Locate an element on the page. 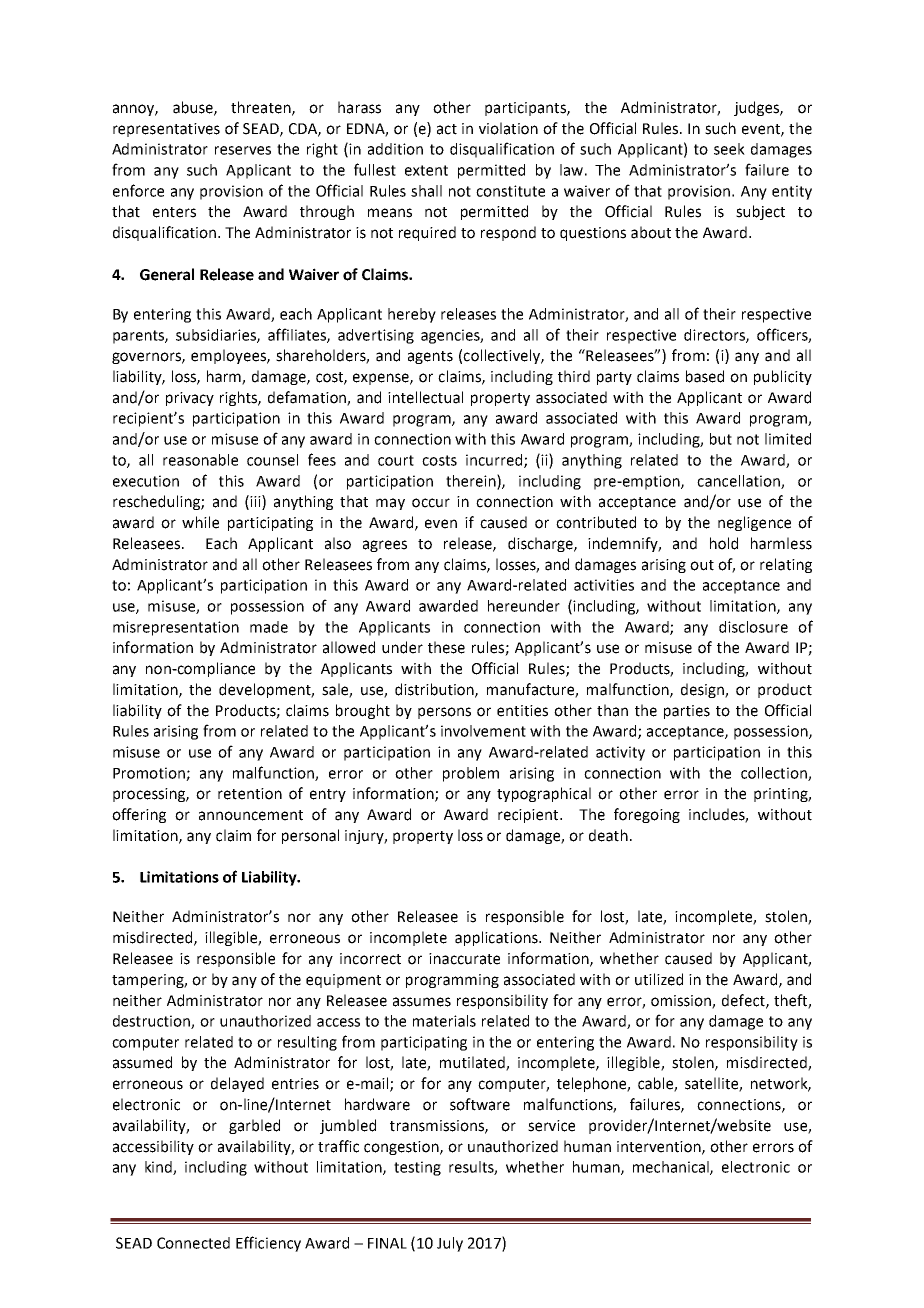  reserves is located at coordinates (243, 150).
